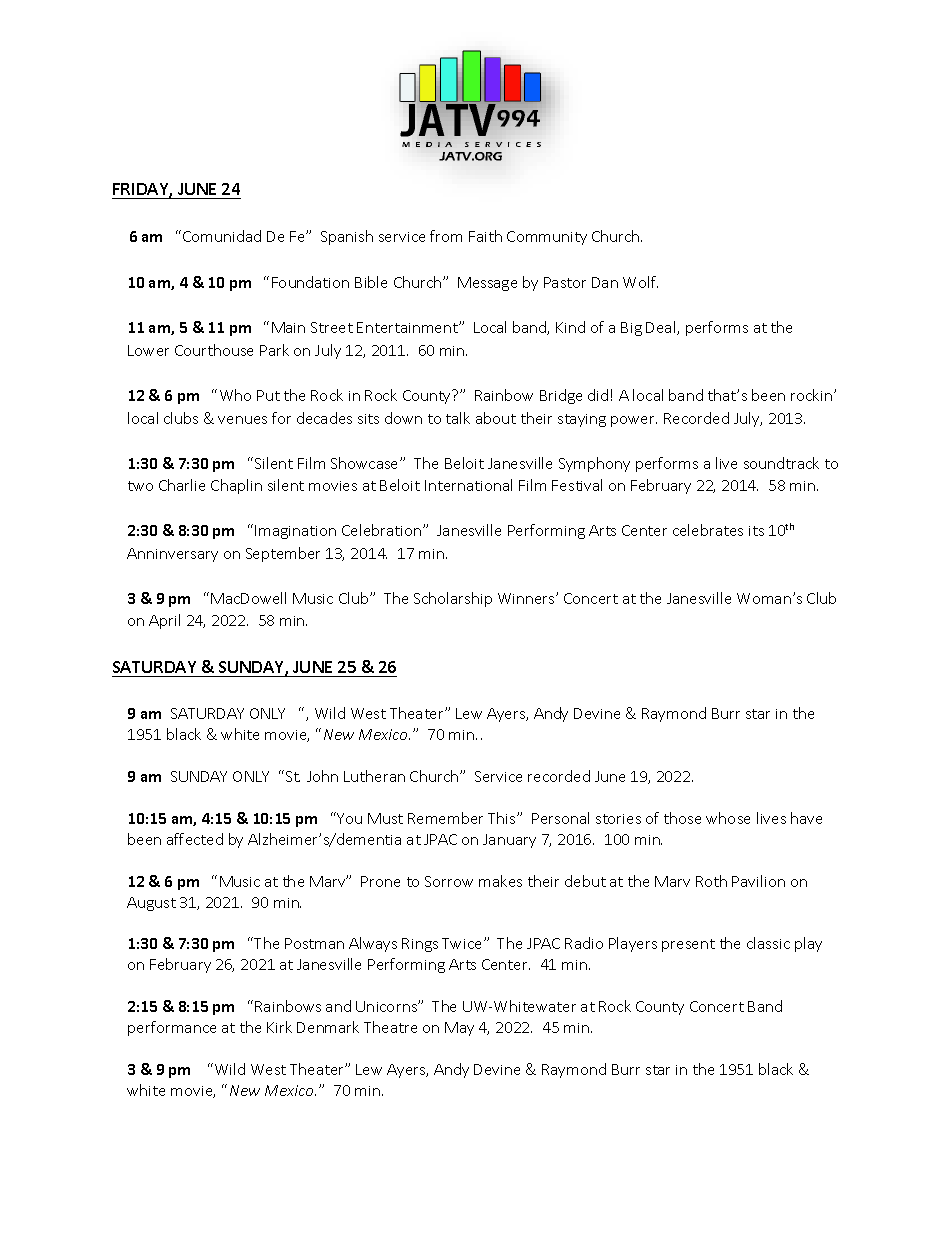 The width and height of the page is (952, 1233). What do you see at coordinates (708, 530) in the page?
I see `celebrates` at bounding box center [708, 530].
